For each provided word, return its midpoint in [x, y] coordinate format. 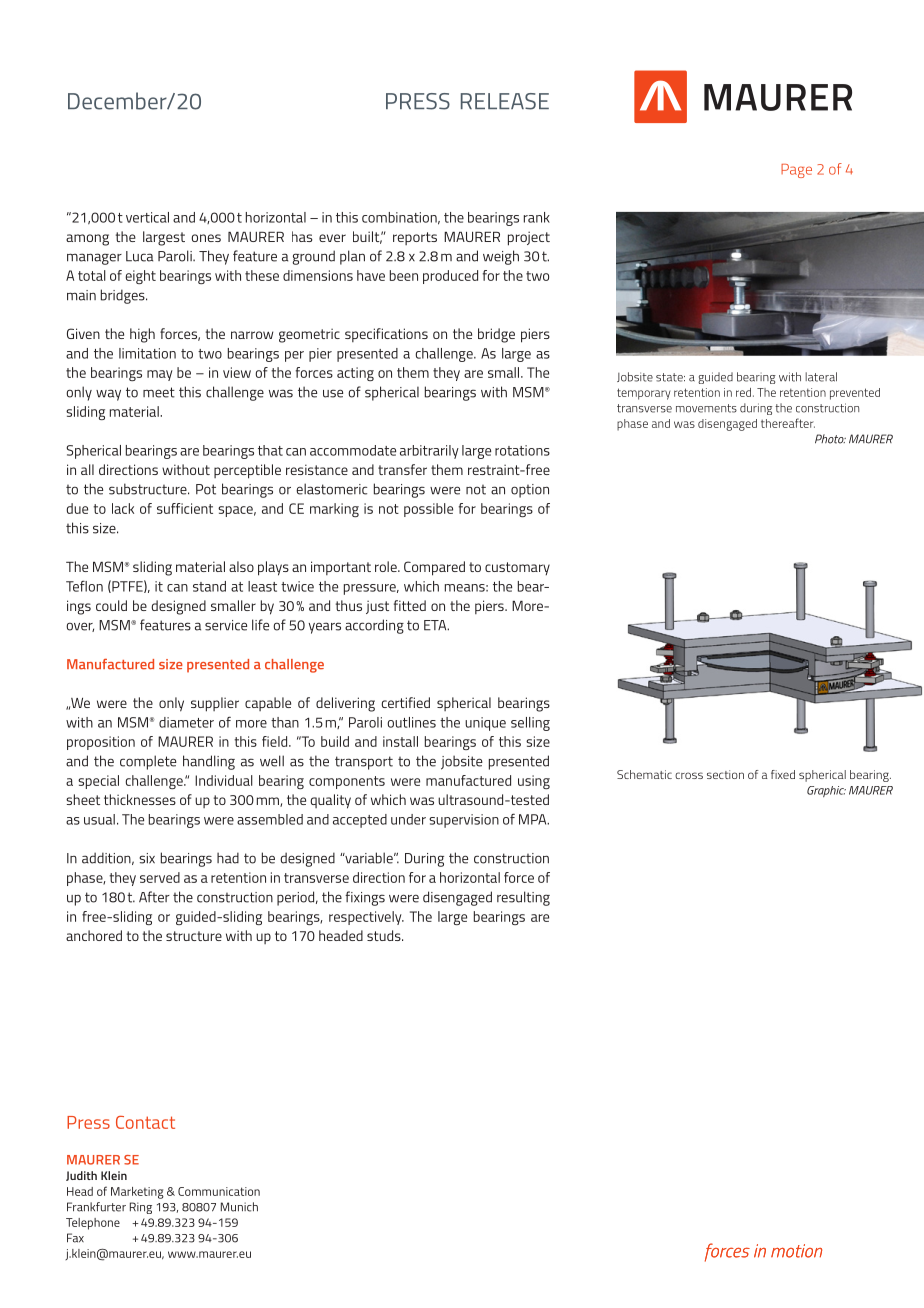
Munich [239, 1207]
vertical [147, 217]
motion [796, 1251]
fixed [783, 774]
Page [796, 171]
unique [485, 724]
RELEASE [505, 101]
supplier [215, 704]
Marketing [137, 1193]
